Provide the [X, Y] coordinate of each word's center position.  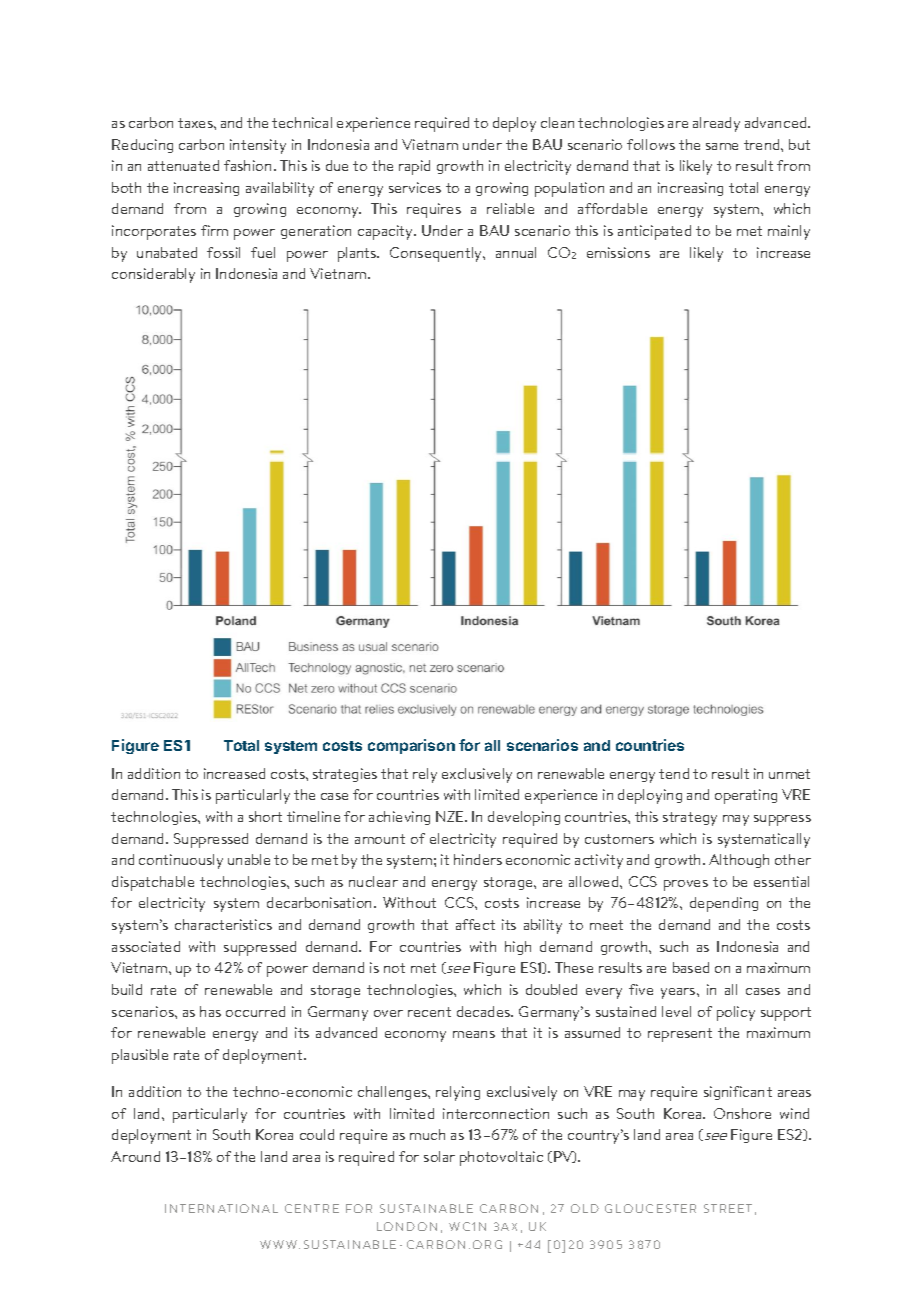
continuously [181, 861]
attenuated [183, 165]
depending [724, 904]
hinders [478, 859]
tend [674, 773]
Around [135, 1156]
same [722, 146]
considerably [153, 275]
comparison [411, 746]
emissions [618, 252]
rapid [414, 167]
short [265, 816]
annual [516, 252]
